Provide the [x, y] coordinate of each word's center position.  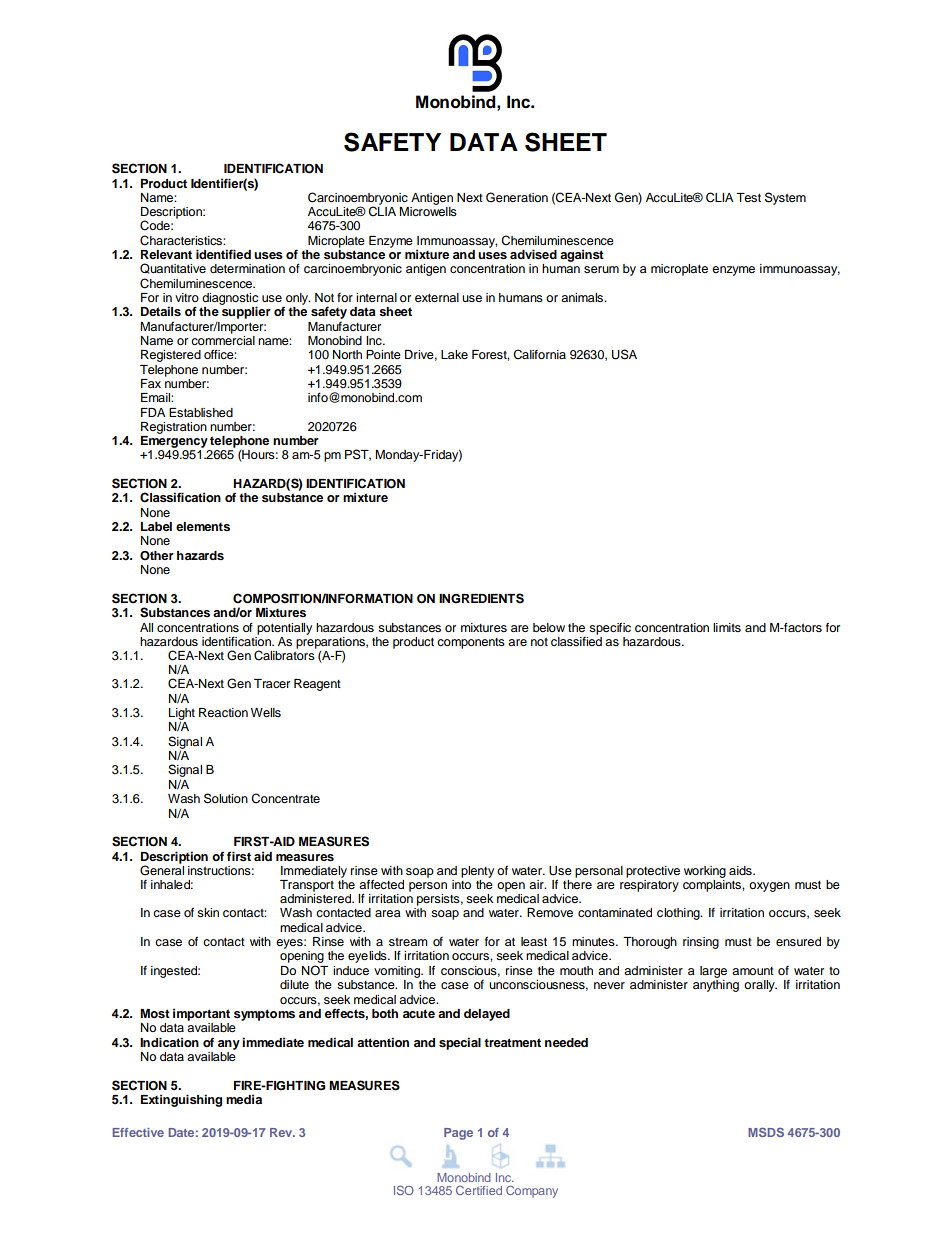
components [471, 643]
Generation [517, 197]
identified [223, 254]
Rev [282, 1132]
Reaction [223, 712]
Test [748, 197]
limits [727, 627]
